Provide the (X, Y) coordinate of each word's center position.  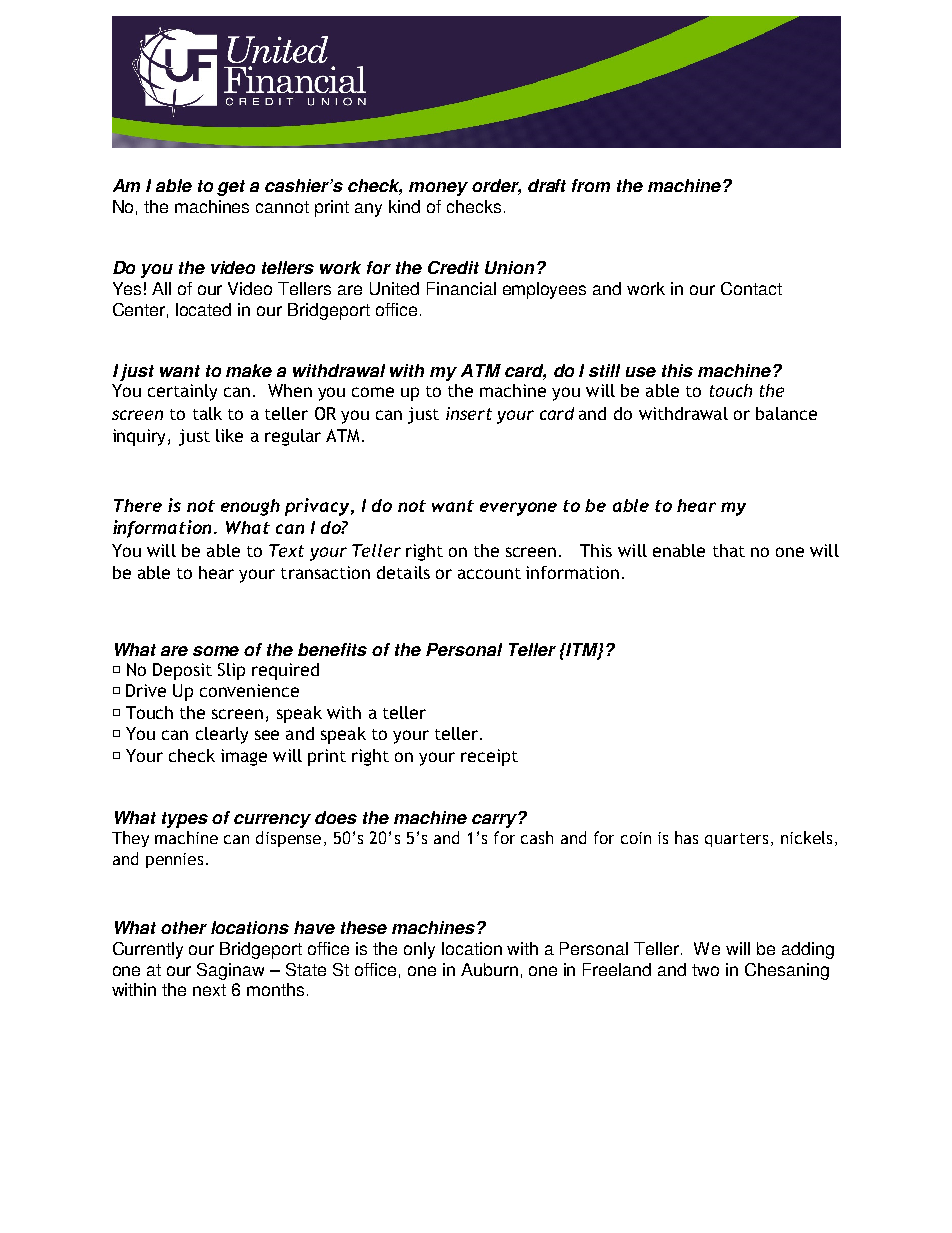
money (438, 189)
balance (786, 413)
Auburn (489, 969)
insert (469, 413)
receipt (489, 757)
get (231, 188)
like (229, 435)
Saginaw (230, 971)
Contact (751, 288)
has (686, 837)
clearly (222, 735)
